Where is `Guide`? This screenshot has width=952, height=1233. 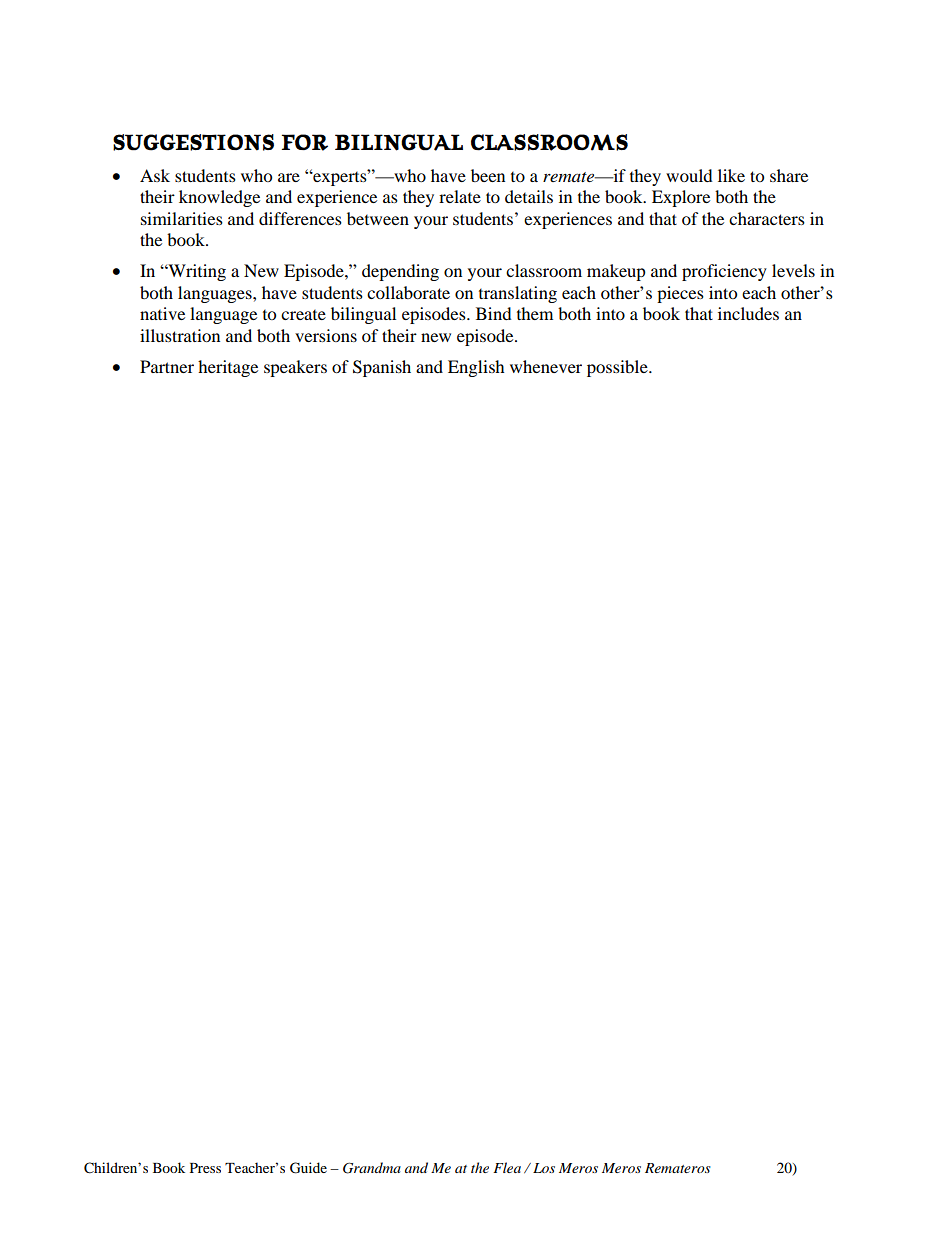
Guide is located at coordinates (308, 1168).
